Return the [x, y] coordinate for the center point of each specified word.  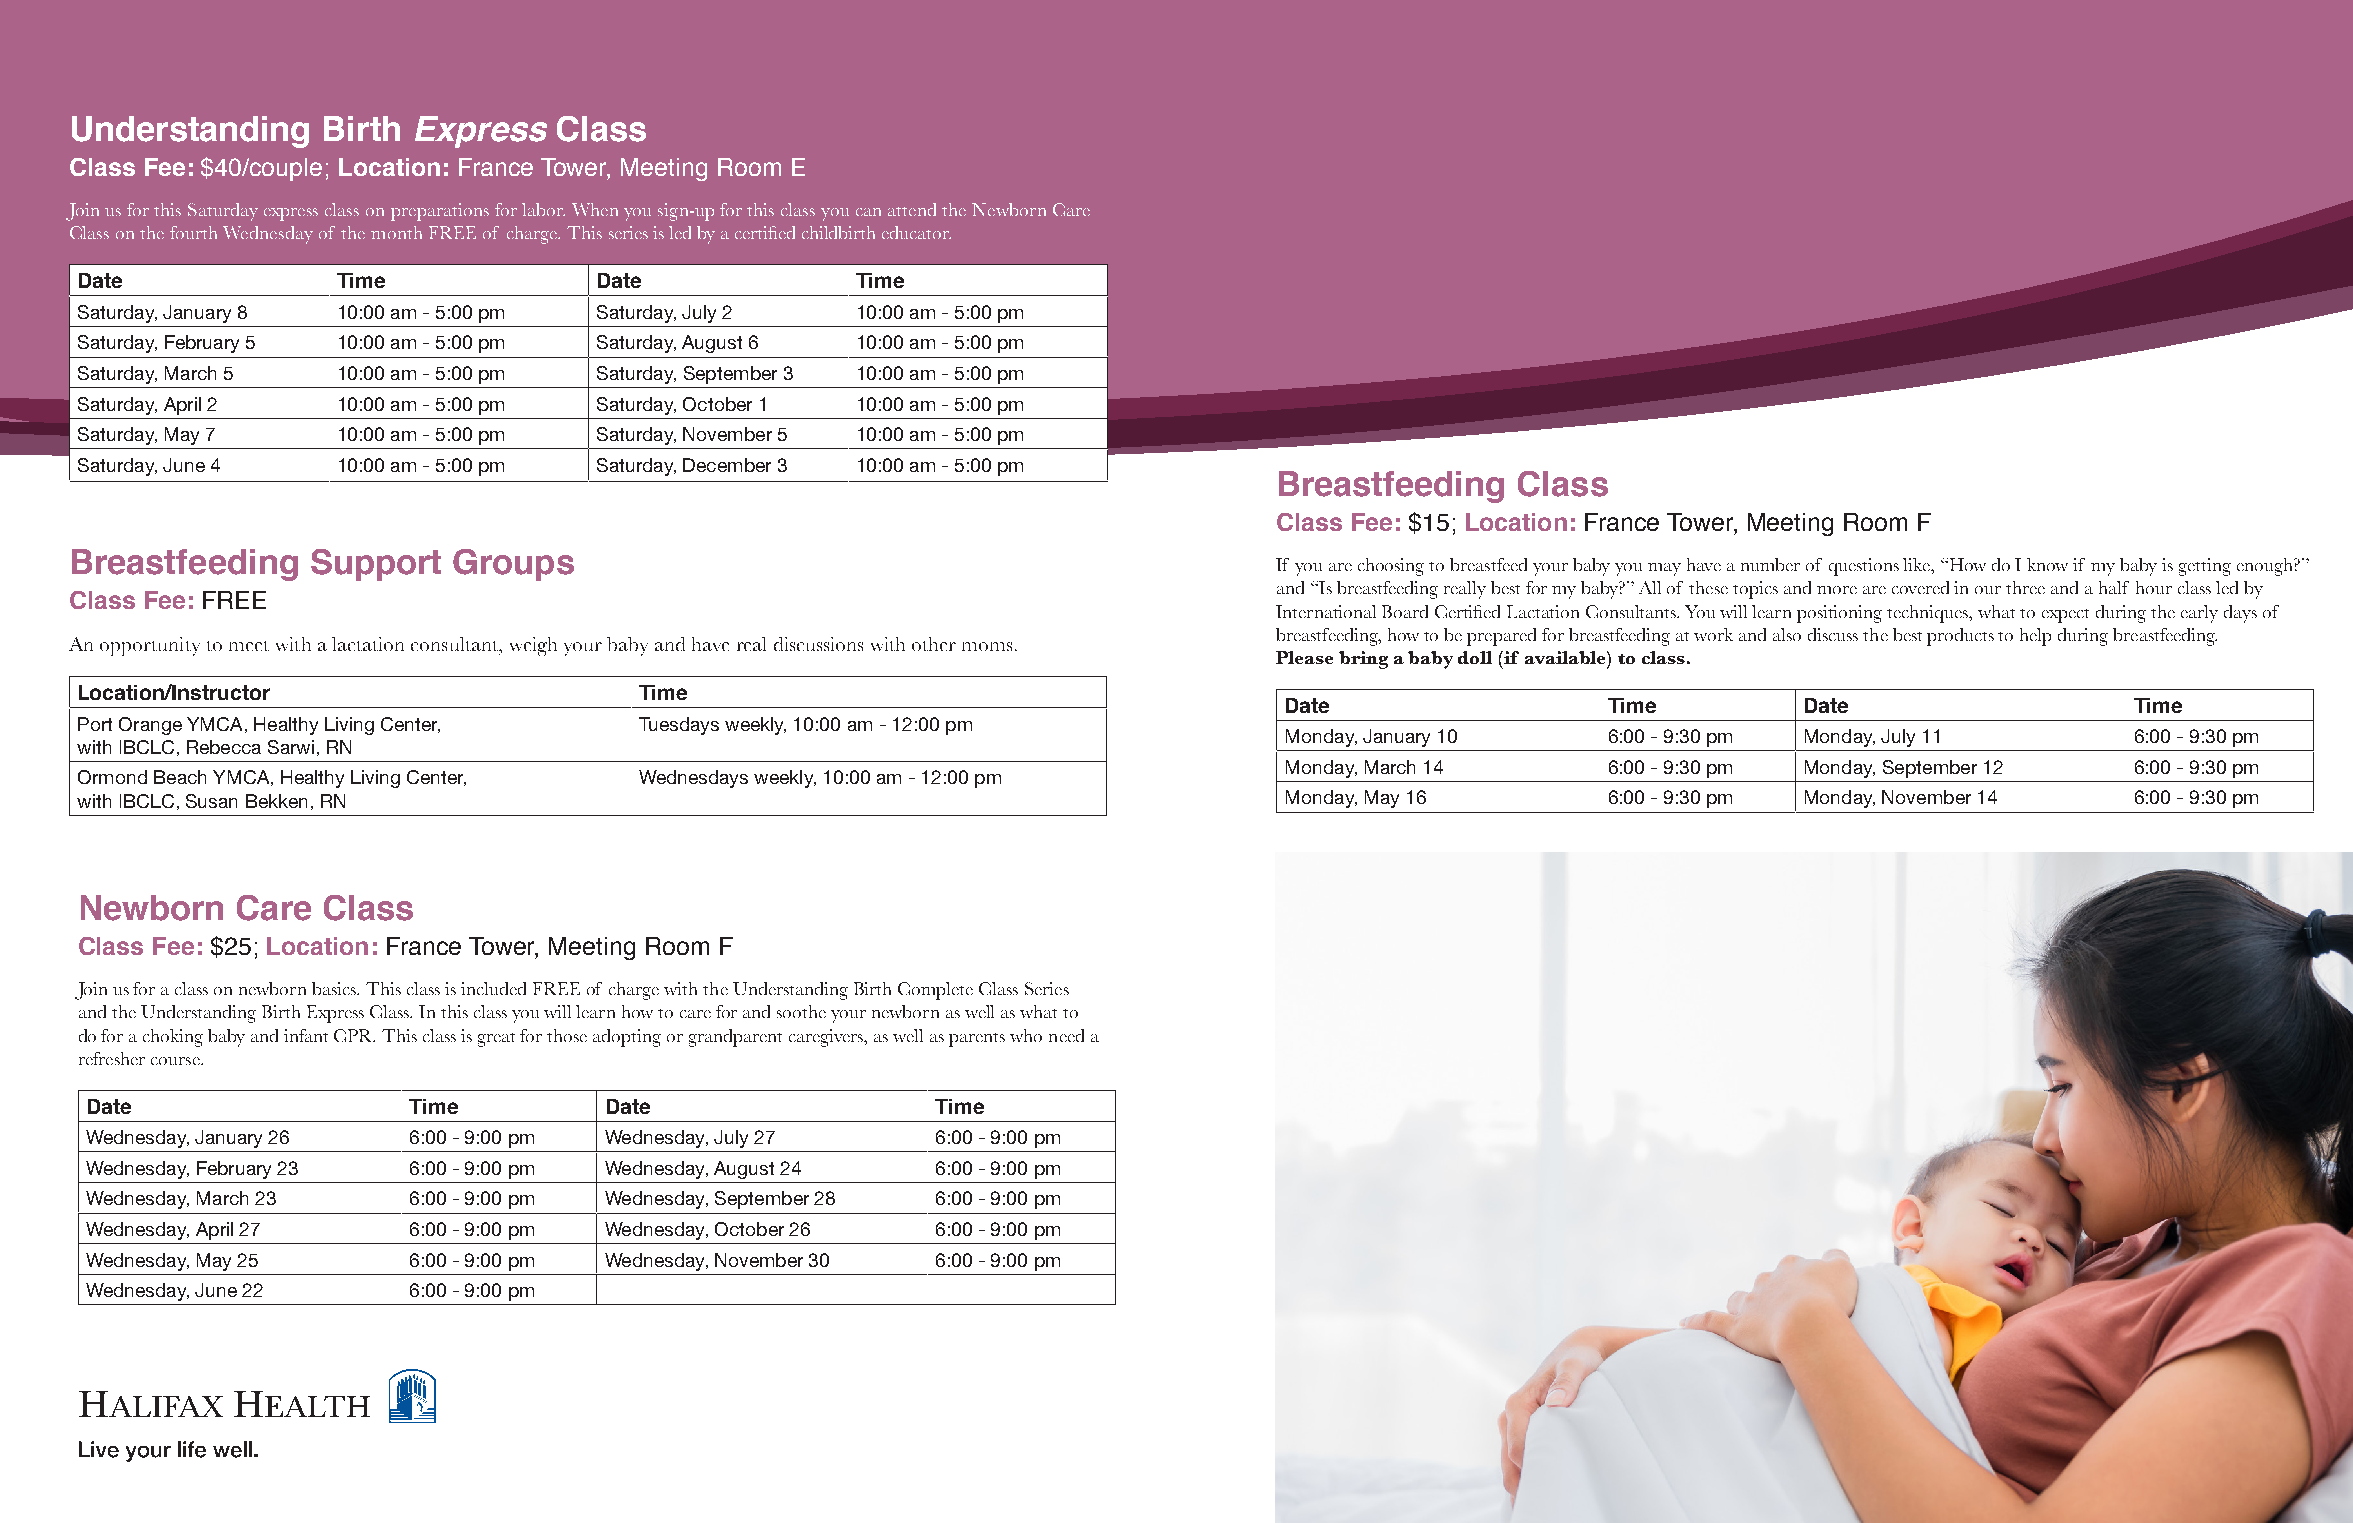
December [727, 465]
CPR [354, 1035]
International [1326, 611]
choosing [1391, 567]
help [2035, 637]
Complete [935, 991]
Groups [513, 565]
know [2047, 564]
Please [1304, 657]
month [396, 232]
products [1960, 637]
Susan [211, 801]
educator [916, 232]
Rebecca [224, 747]
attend [912, 209]
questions [1864, 567]
